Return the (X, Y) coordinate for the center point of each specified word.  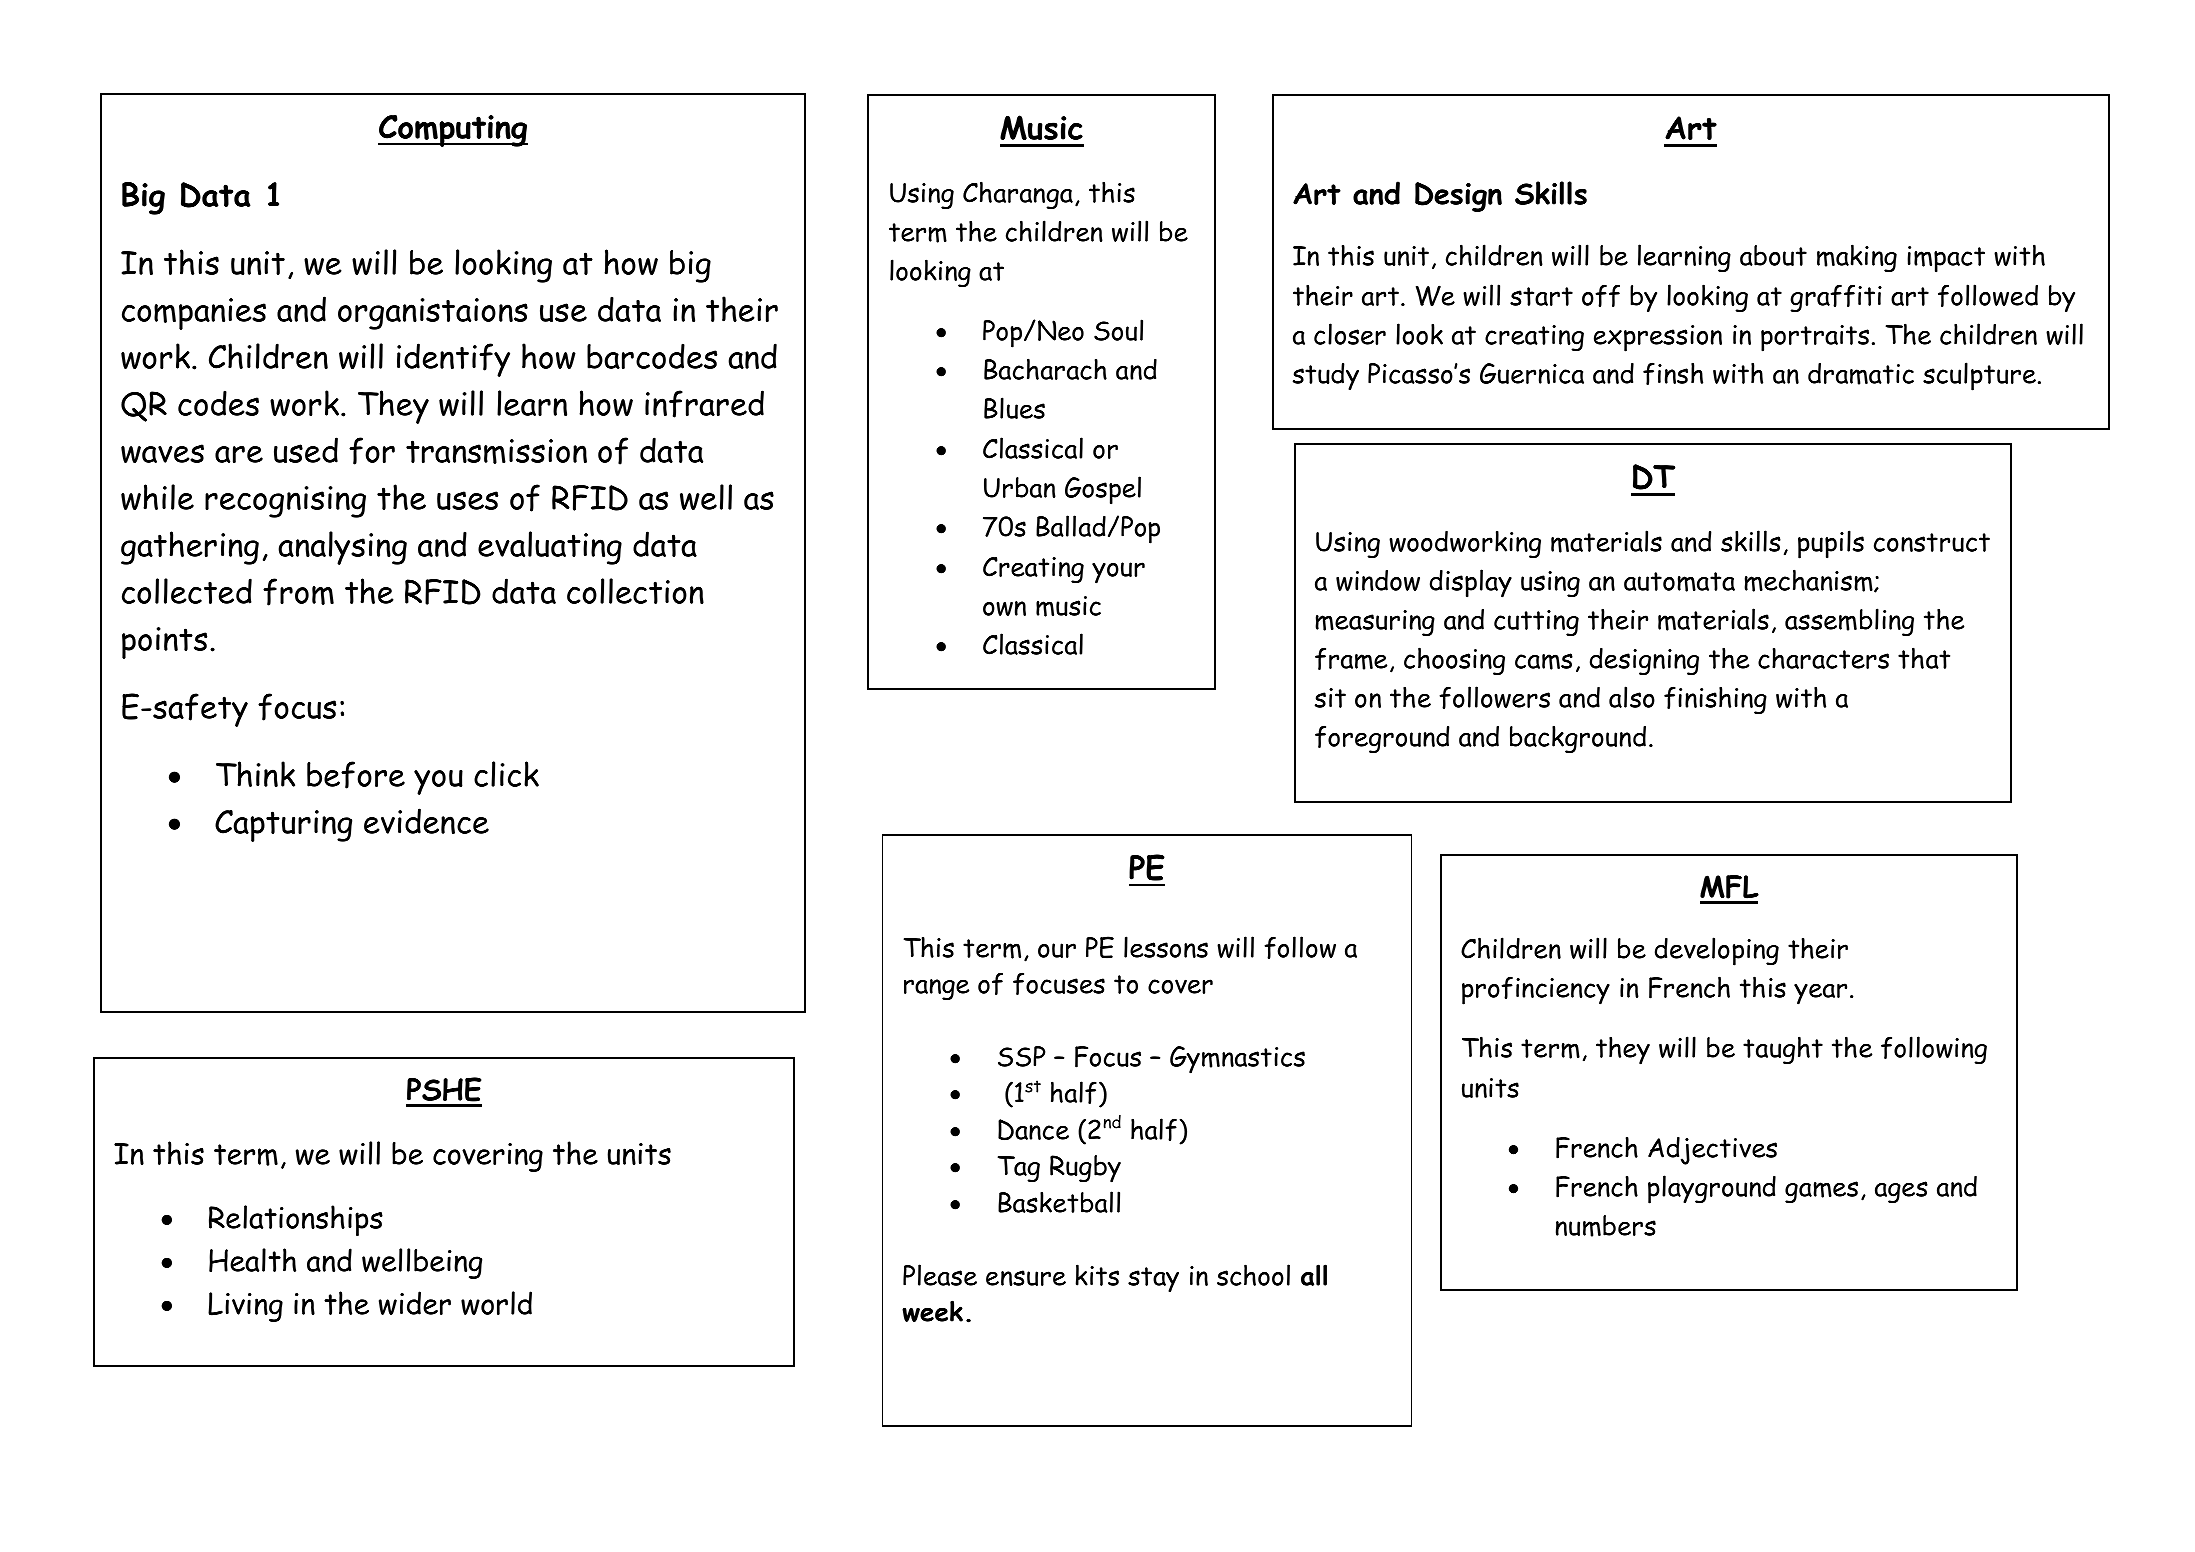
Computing (453, 131)
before (356, 775)
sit (1330, 698)
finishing (1715, 700)
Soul (1118, 330)
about (1773, 255)
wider (415, 1303)
